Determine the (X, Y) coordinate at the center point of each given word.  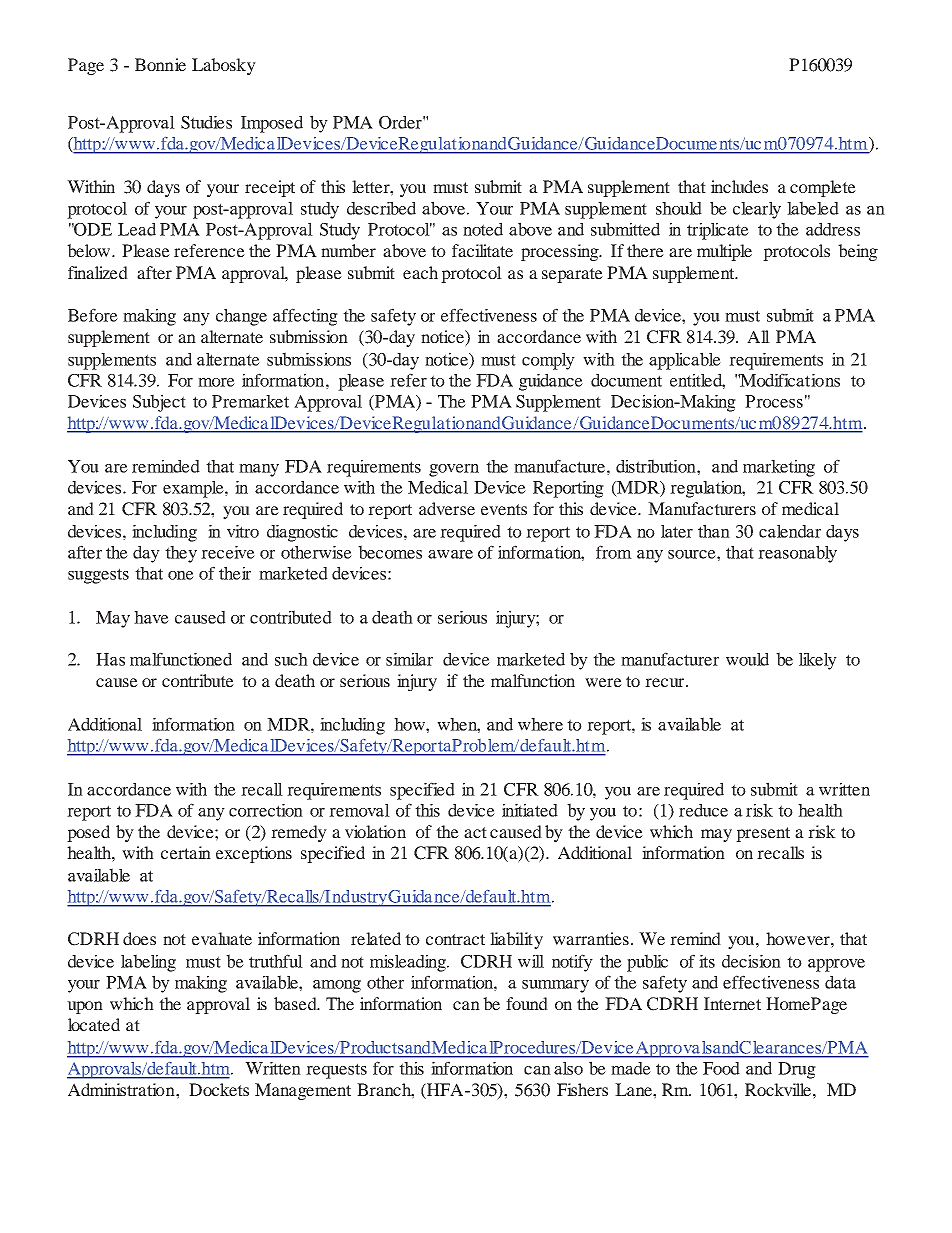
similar (409, 659)
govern (454, 470)
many (259, 470)
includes (739, 186)
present (763, 834)
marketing (779, 468)
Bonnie (160, 64)
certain (186, 852)
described (381, 208)
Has (110, 659)
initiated (530, 810)
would (747, 659)
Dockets (219, 1089)
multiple (724, 252)
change (241, 317)
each (420, 272)
